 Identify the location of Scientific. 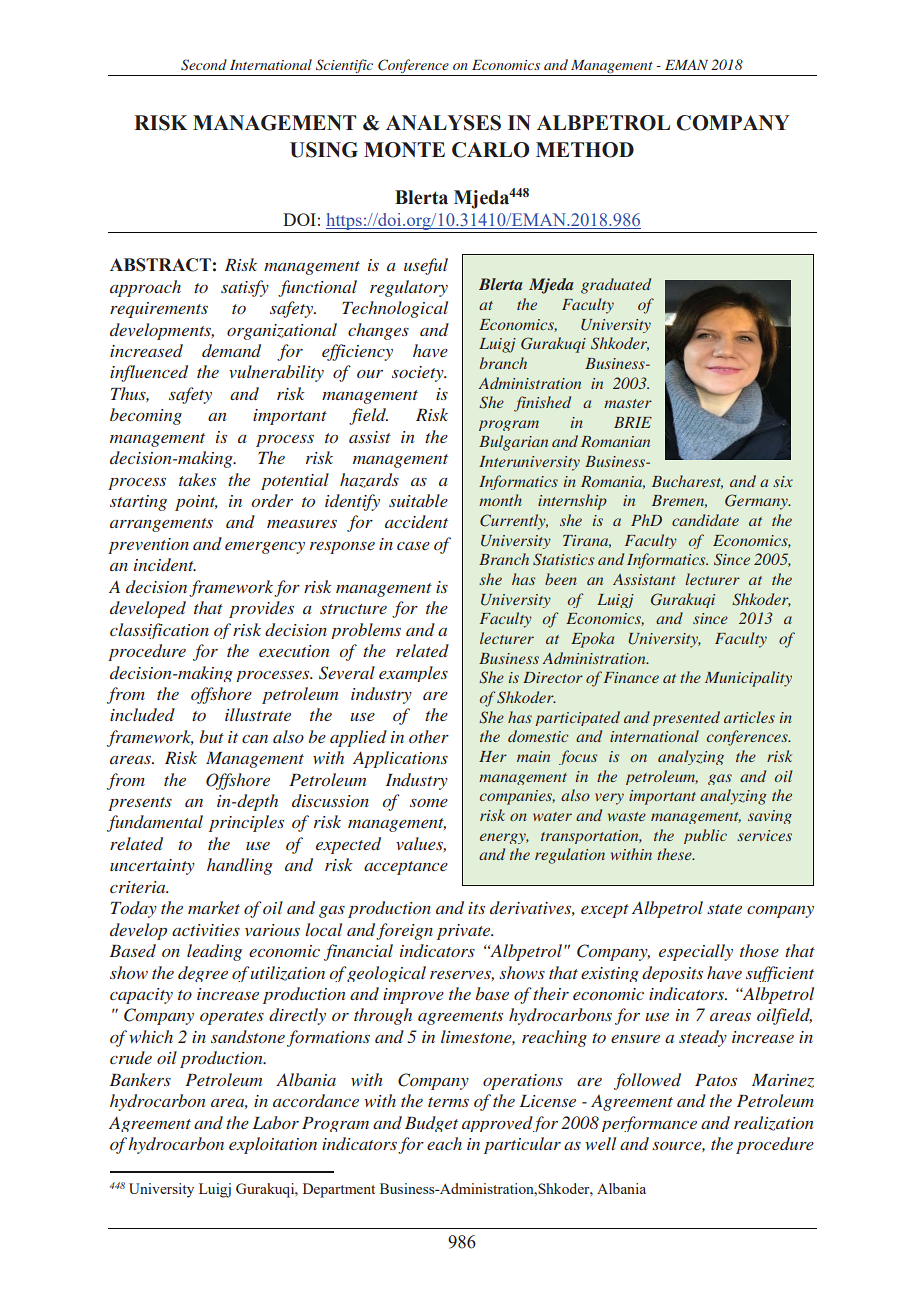
(344, 67).
